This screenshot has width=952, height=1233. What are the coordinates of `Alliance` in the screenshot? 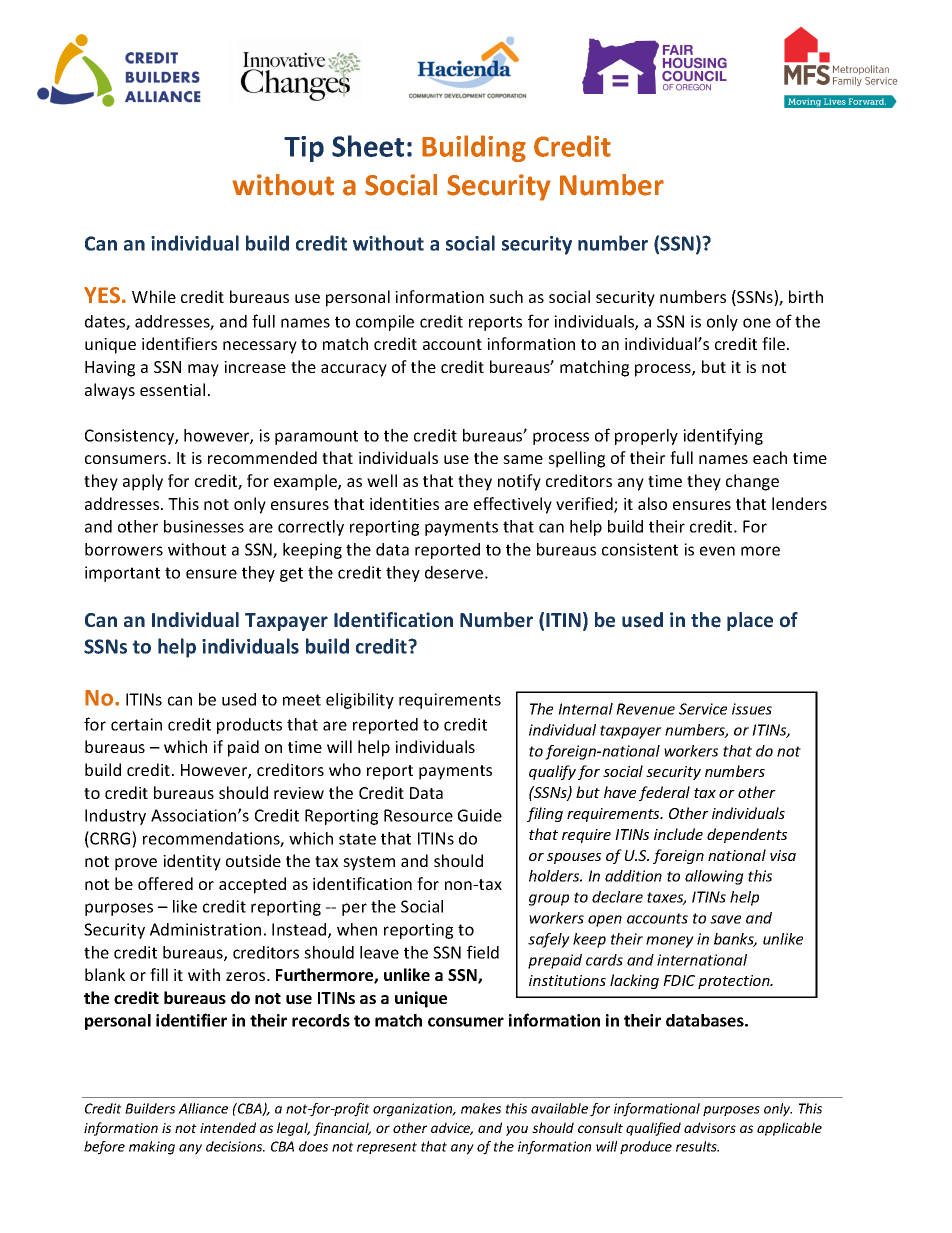 It's located at (203, 1108).
